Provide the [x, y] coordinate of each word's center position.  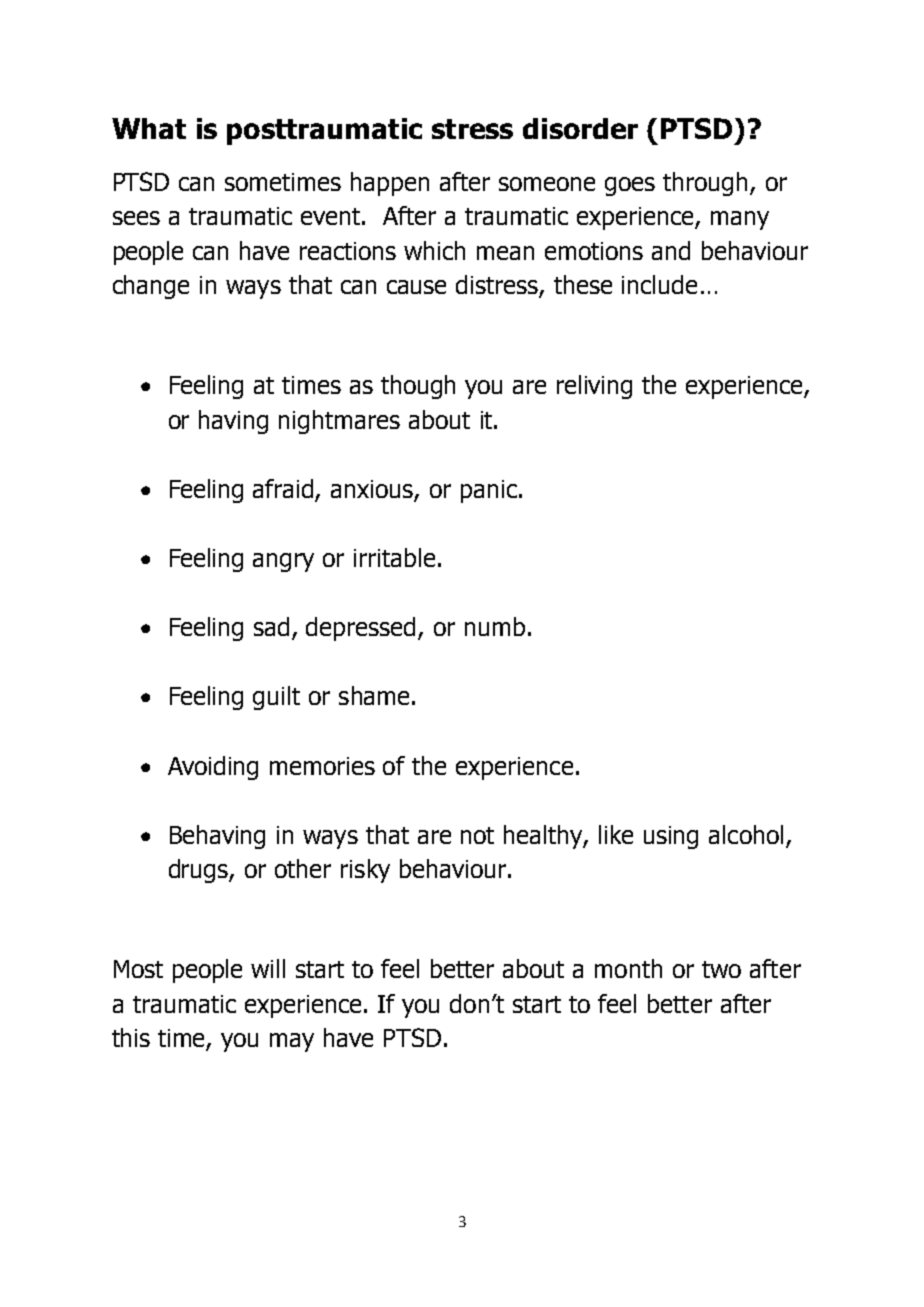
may [292, 1042]
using [671, 837]
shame [374, 695]
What [149, 128]
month [628, 968]
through [705, 184]
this [131, 1037]
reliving [594, 387]
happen [390, 184]
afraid [284, 490]
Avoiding [213, 768]
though [418, 387]
